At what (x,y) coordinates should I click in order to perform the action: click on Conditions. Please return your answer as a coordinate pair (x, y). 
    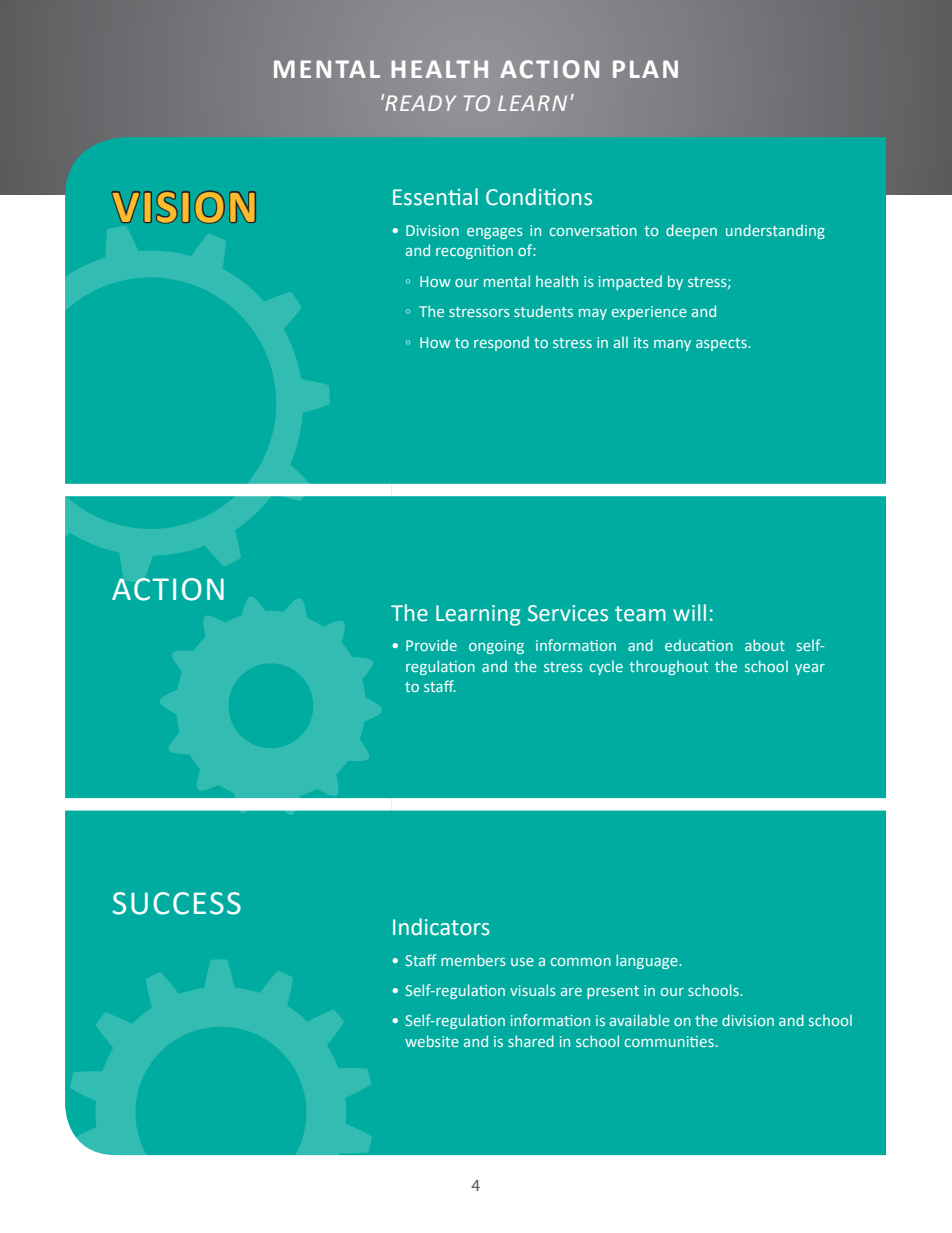
    Looking at the image, I should click on (539, 197).
